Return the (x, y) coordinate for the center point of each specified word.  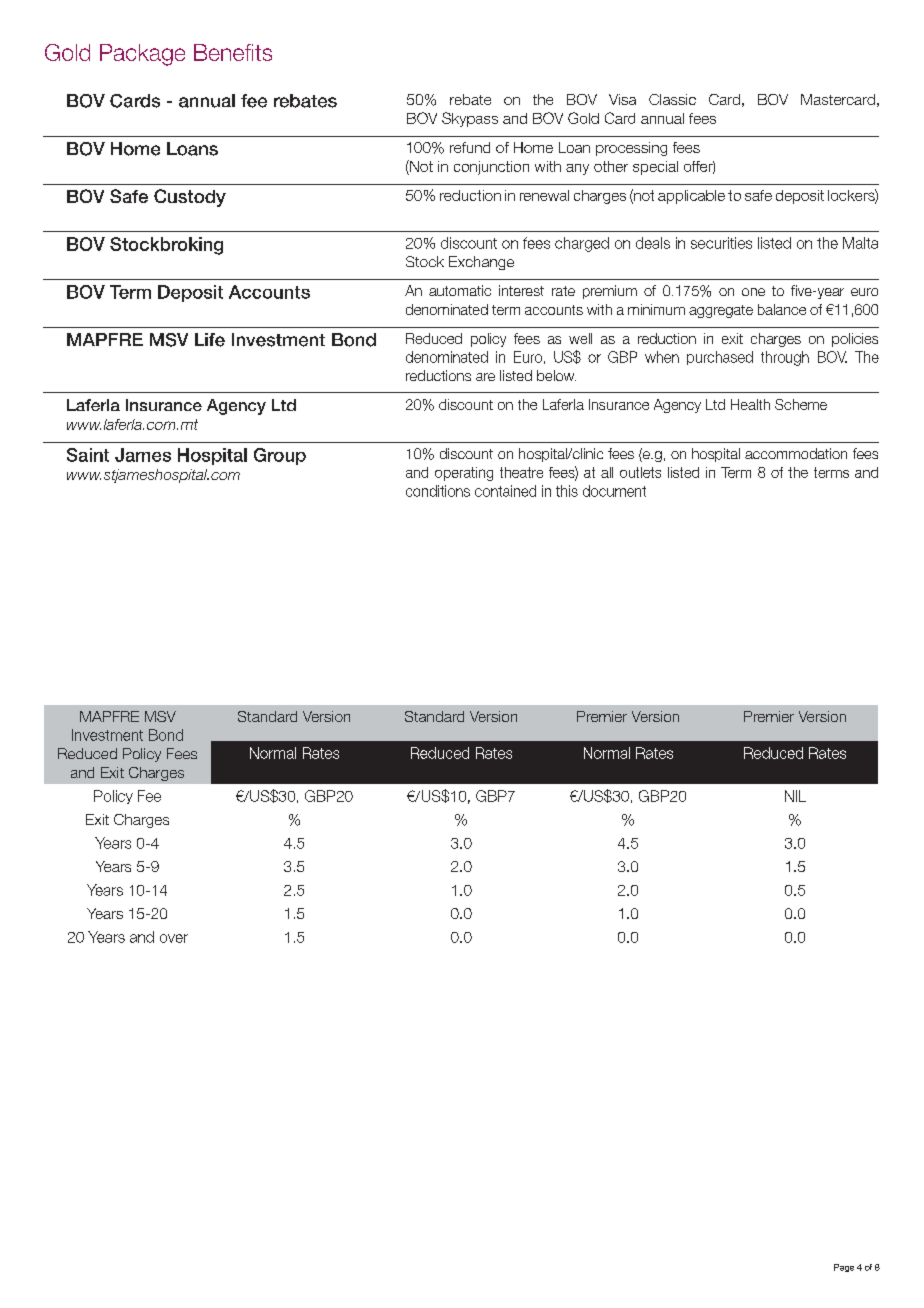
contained (505, 491)
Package (142, 55)
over (174, 938)
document (614, 491)
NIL (795, 796)
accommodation (796, 453)
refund (470, 147)
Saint (88, 455)
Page (844, 1268)
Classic (672, 99)
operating (464, 474)
